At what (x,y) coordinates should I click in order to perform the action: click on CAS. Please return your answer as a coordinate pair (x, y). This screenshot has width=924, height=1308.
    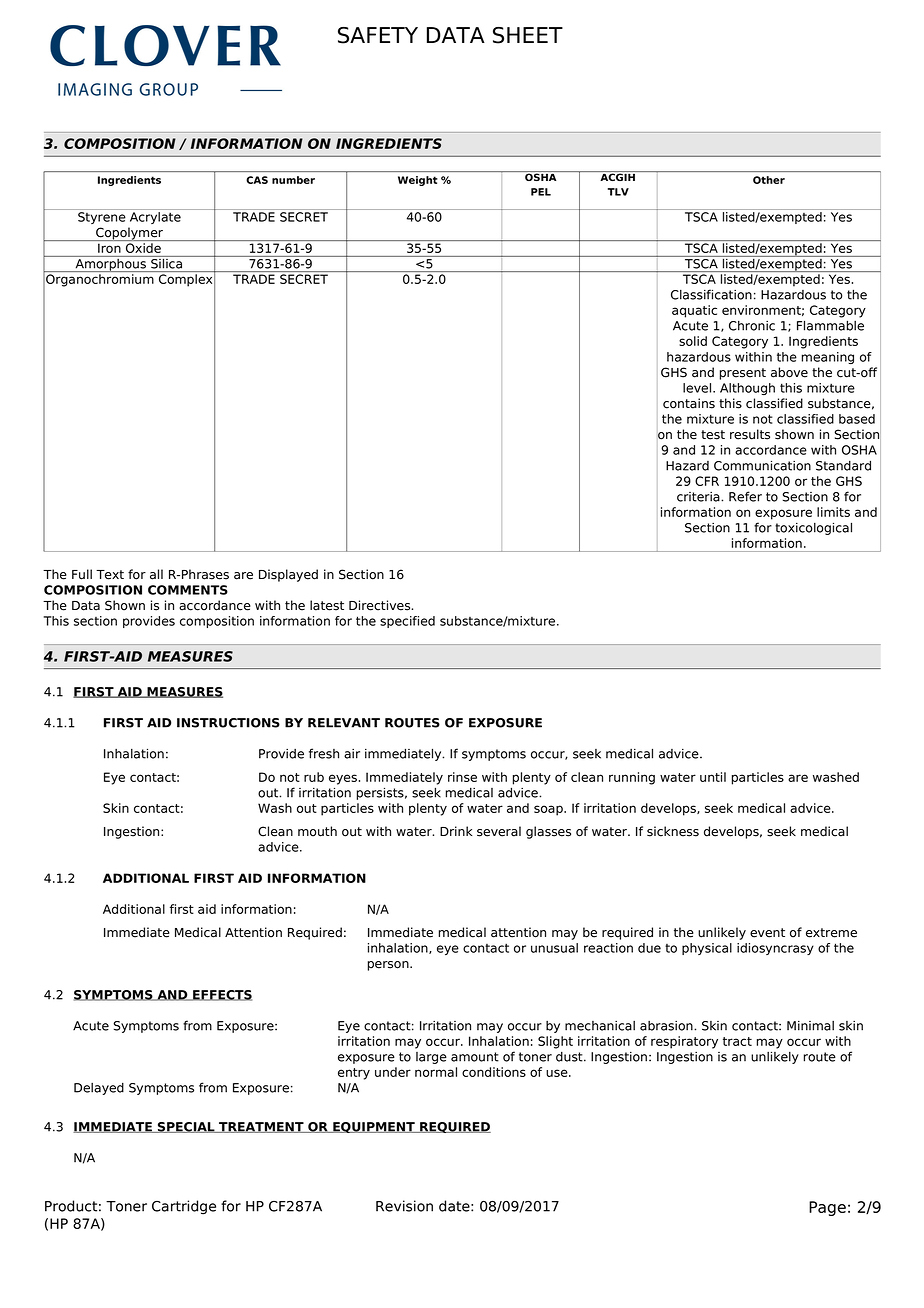
    Looking at the image, I should click on (257, 180).
